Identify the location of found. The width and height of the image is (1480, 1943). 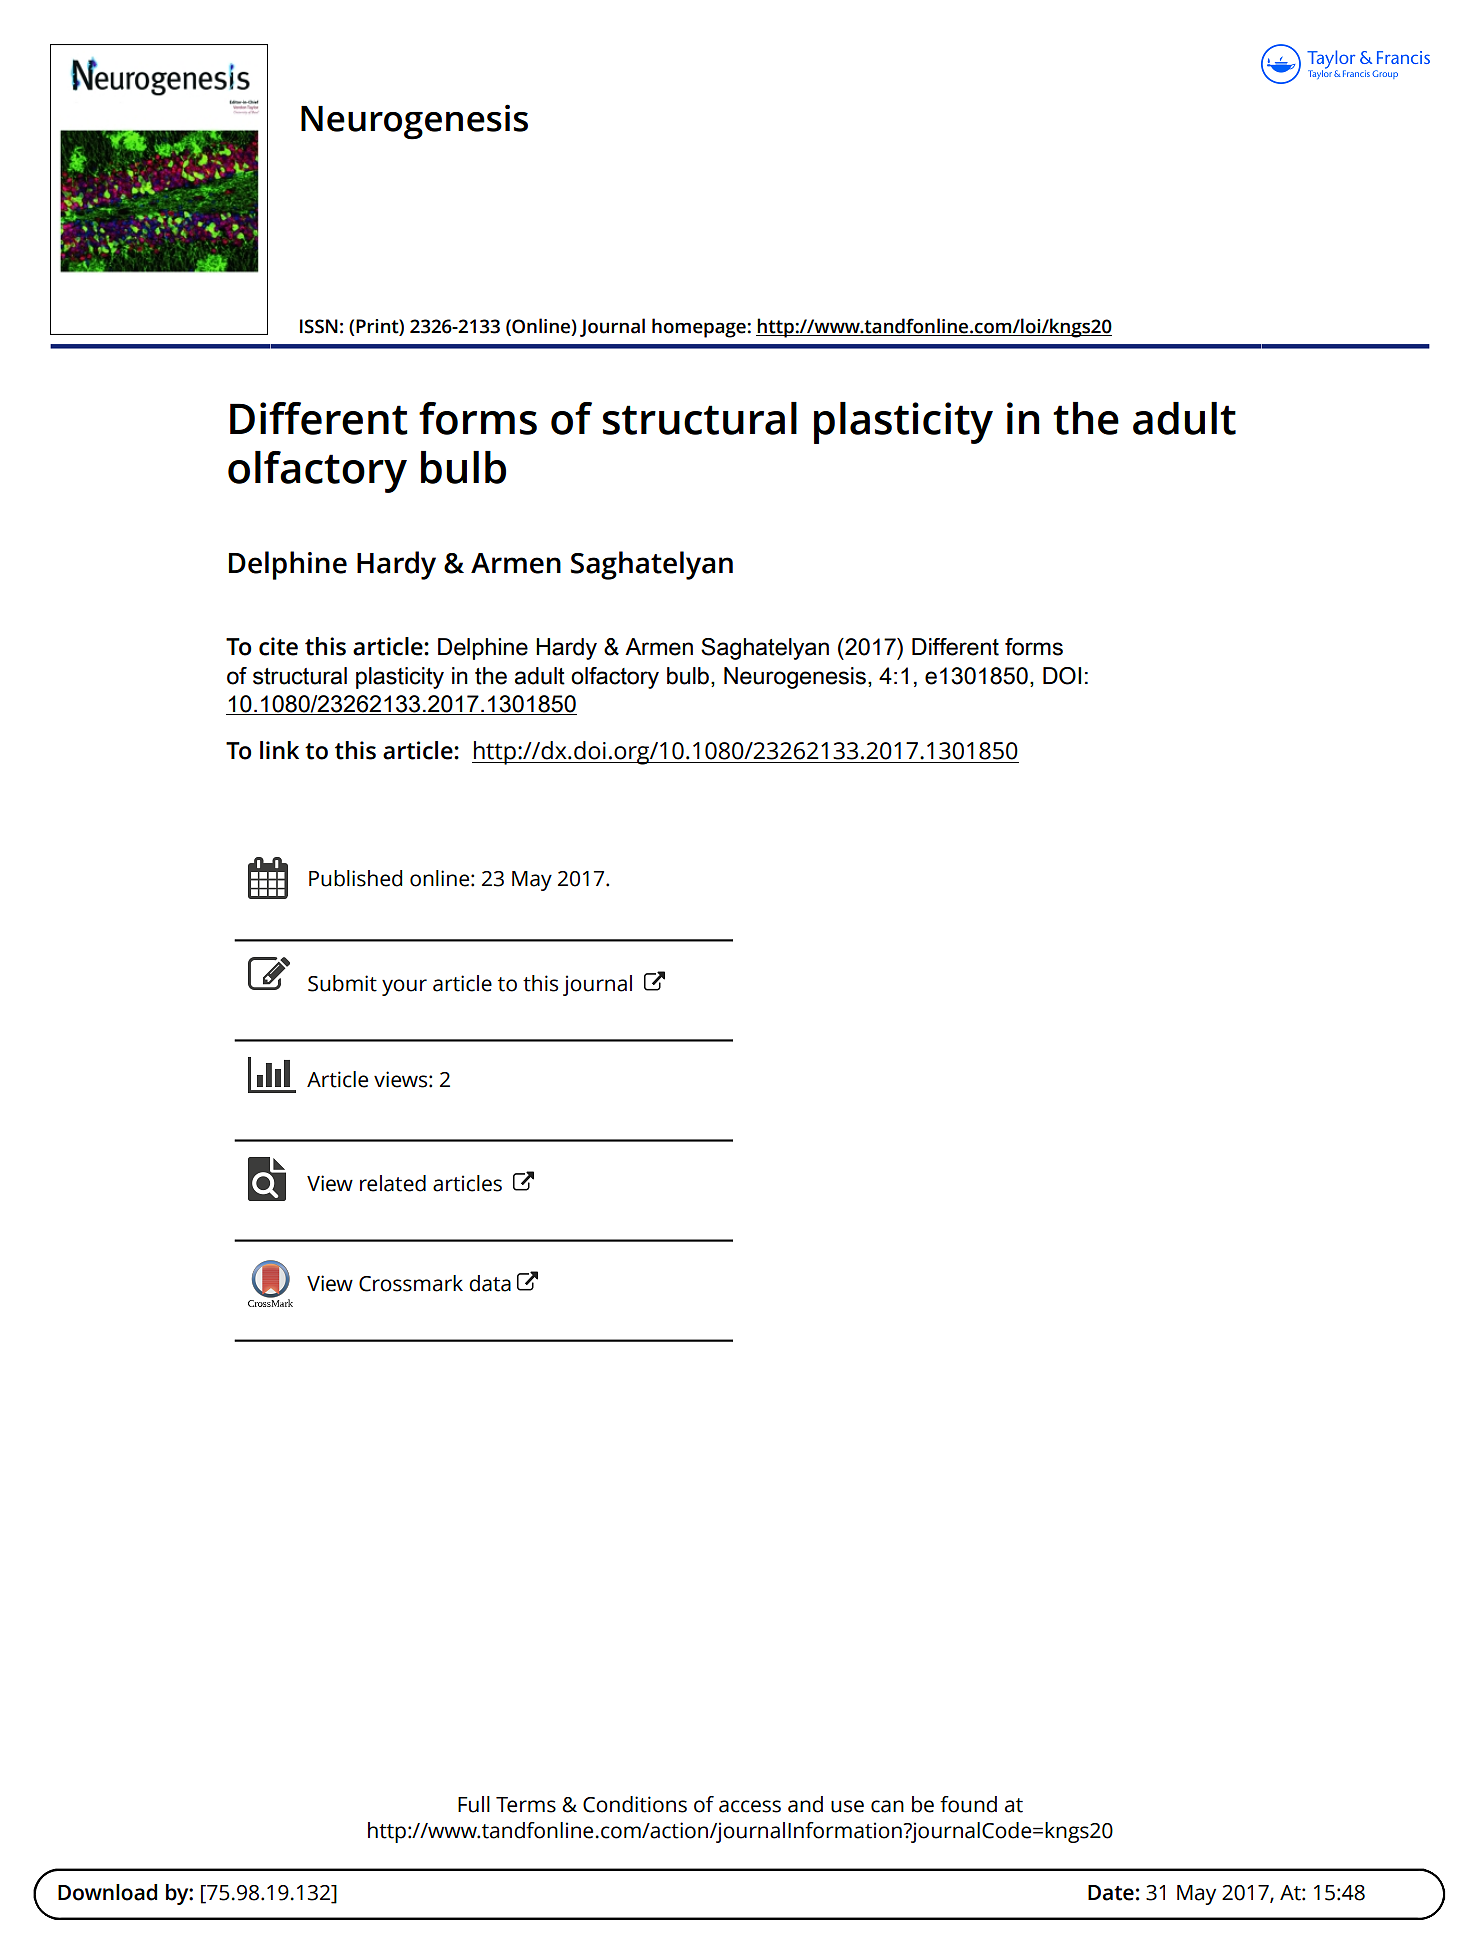
(968, 1804).
